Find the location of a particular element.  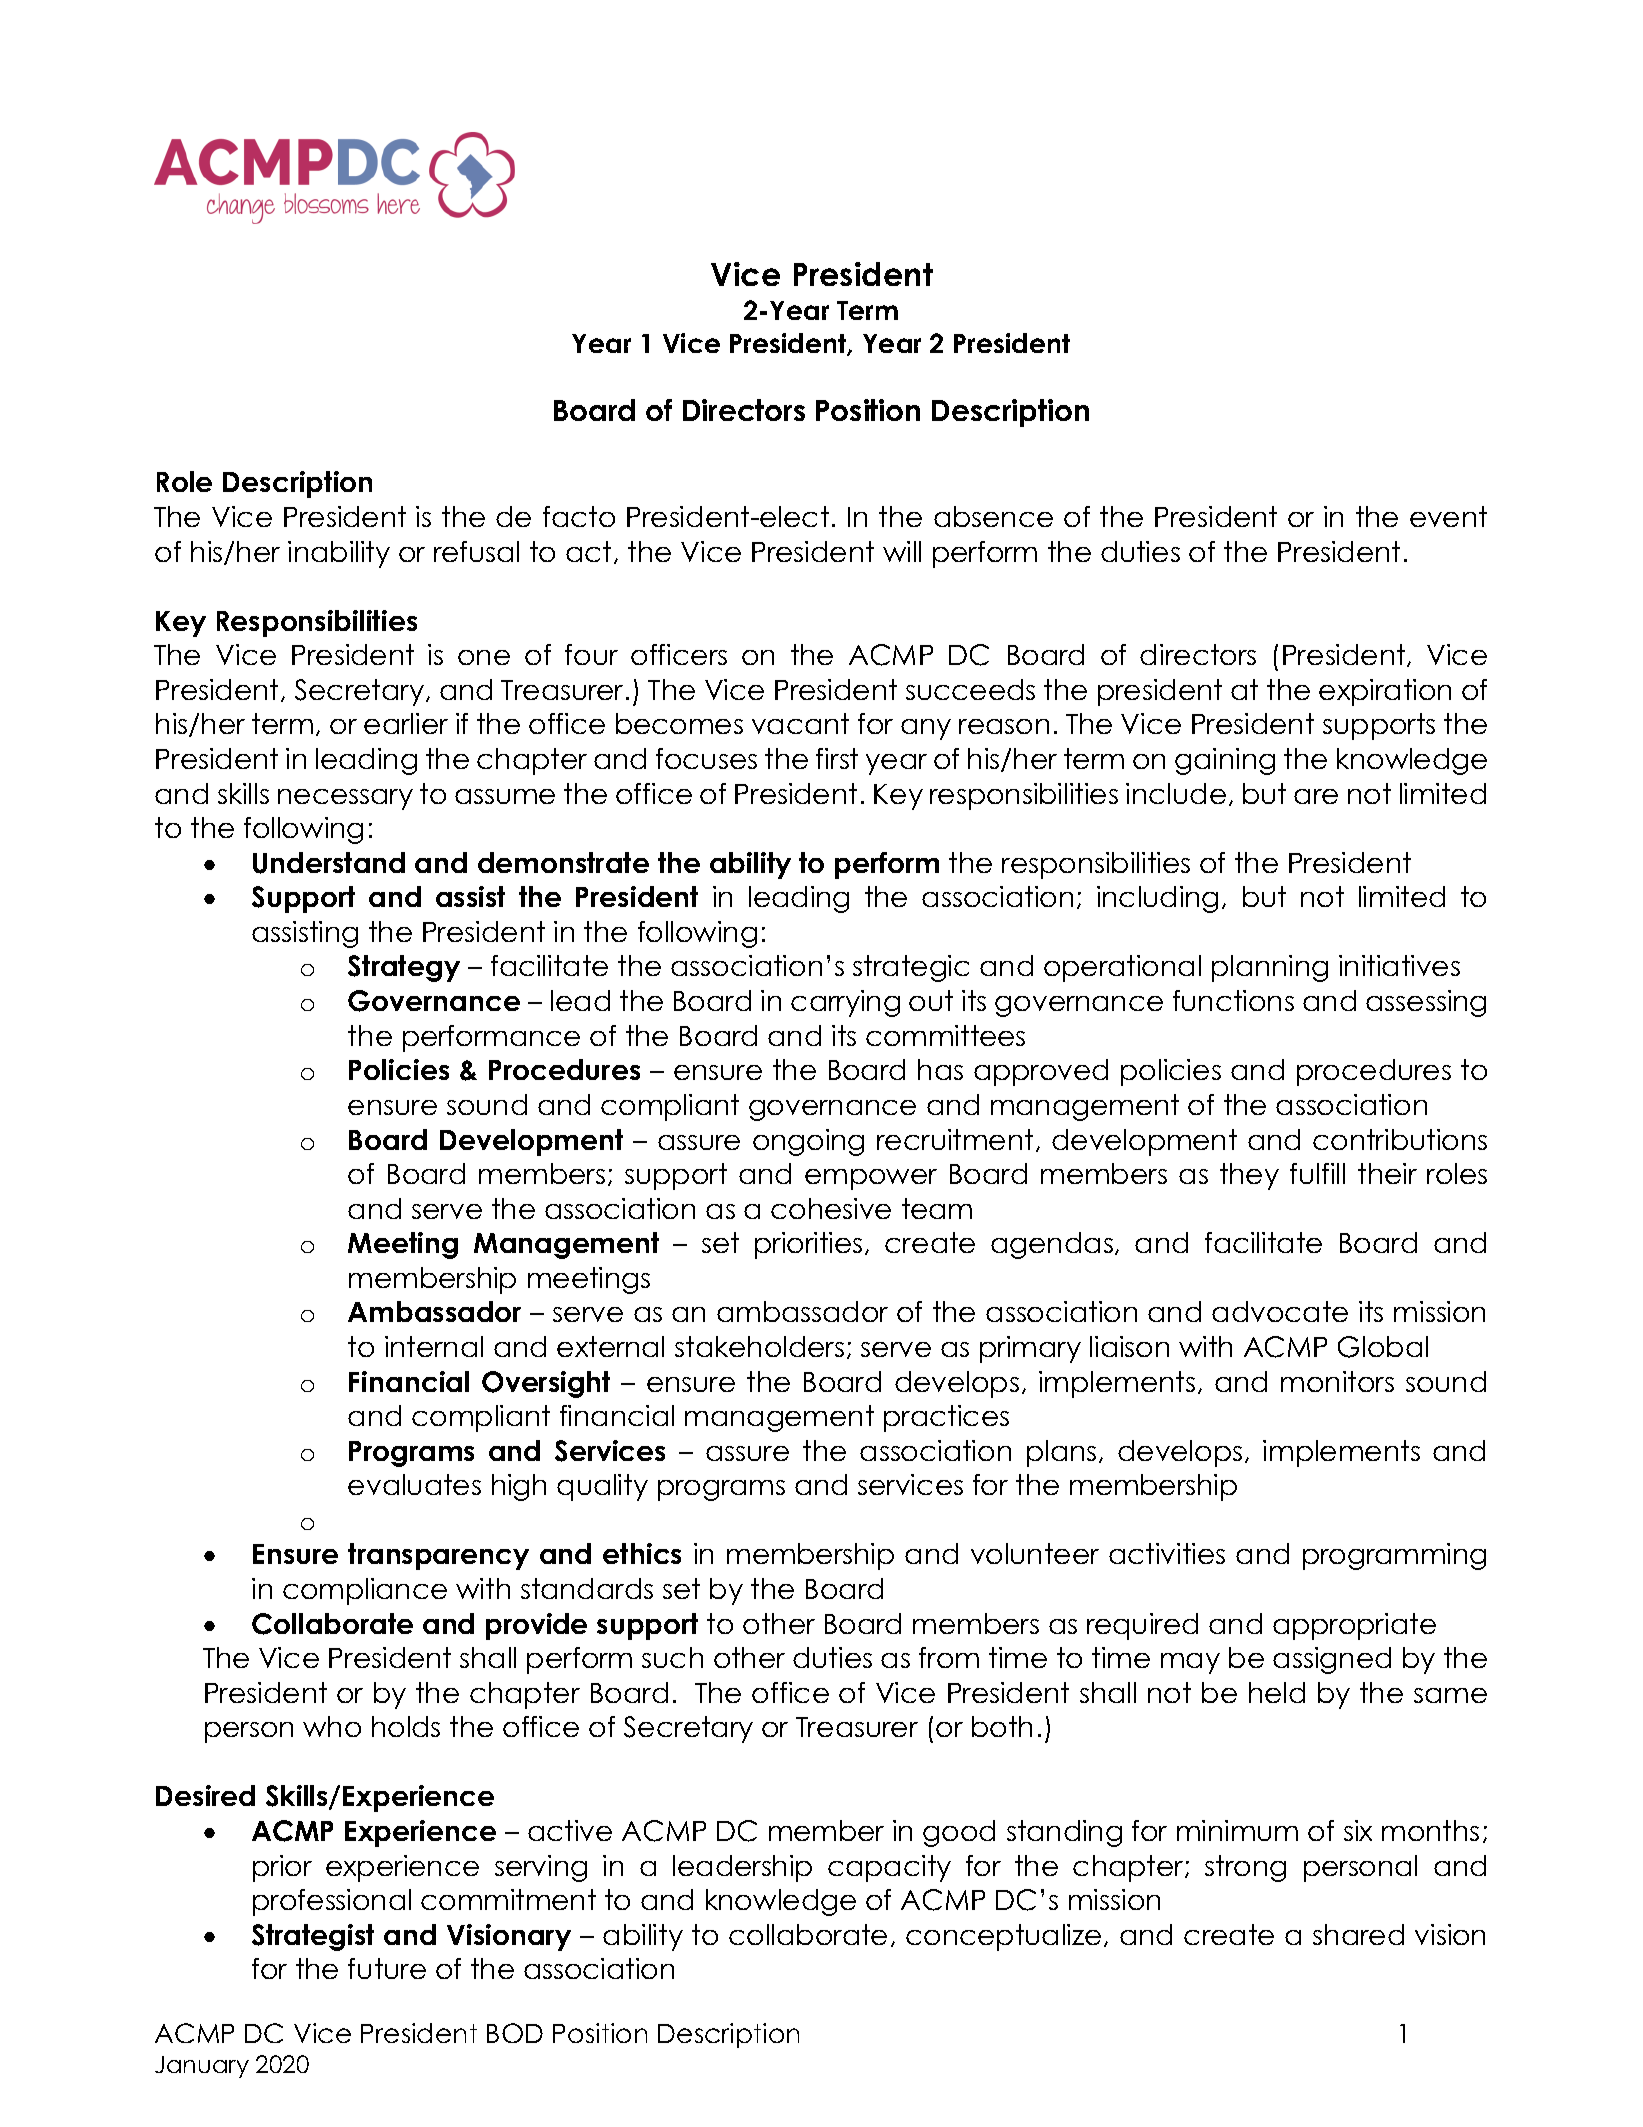

monitors is located at coordinates (1337, 1381).
